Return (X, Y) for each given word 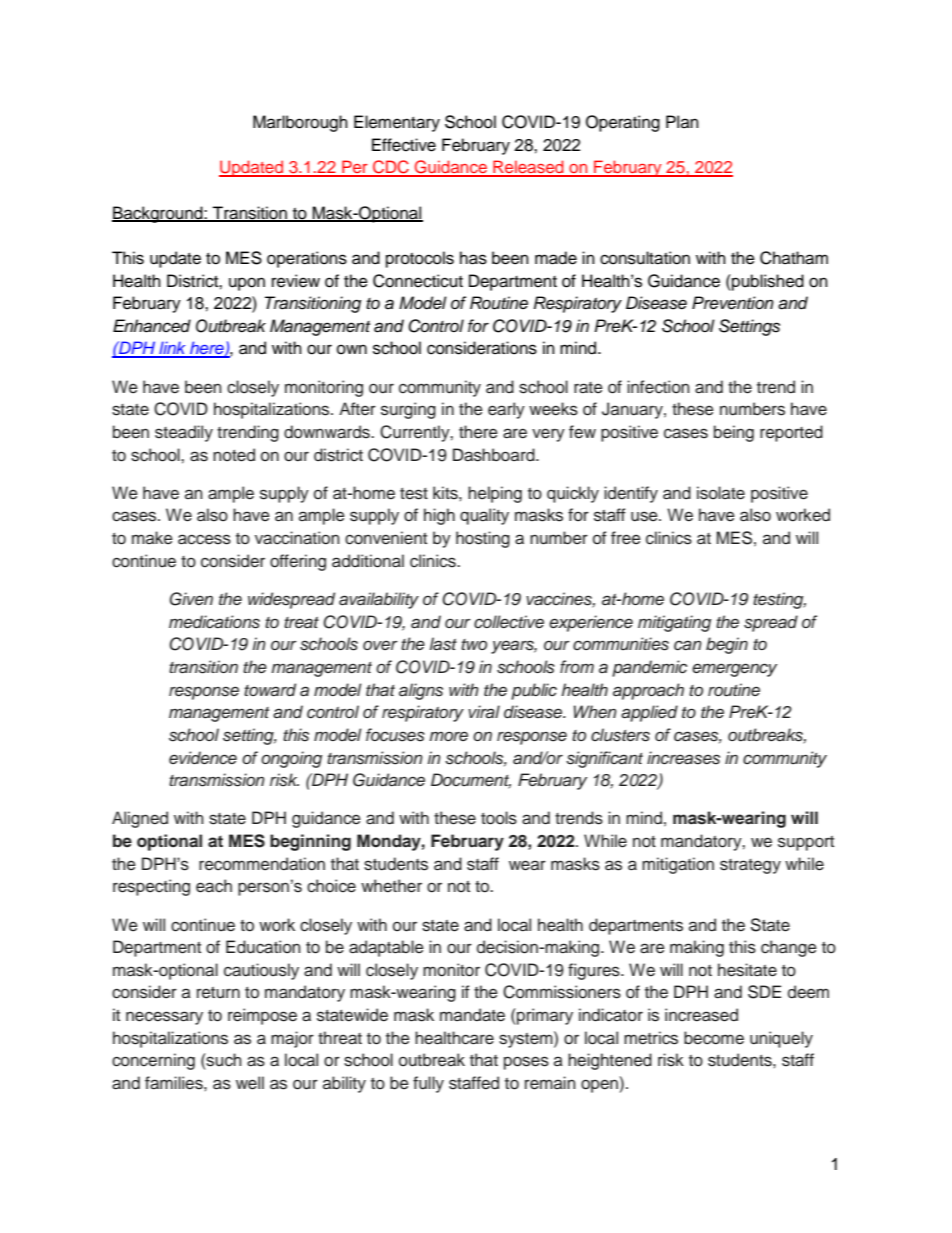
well (250, 1083)
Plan (682, 121)
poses (526, 1063)
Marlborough (300, 123)
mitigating (674, 623)
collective (509, 622)
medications (214, 622)
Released (528, 168)
